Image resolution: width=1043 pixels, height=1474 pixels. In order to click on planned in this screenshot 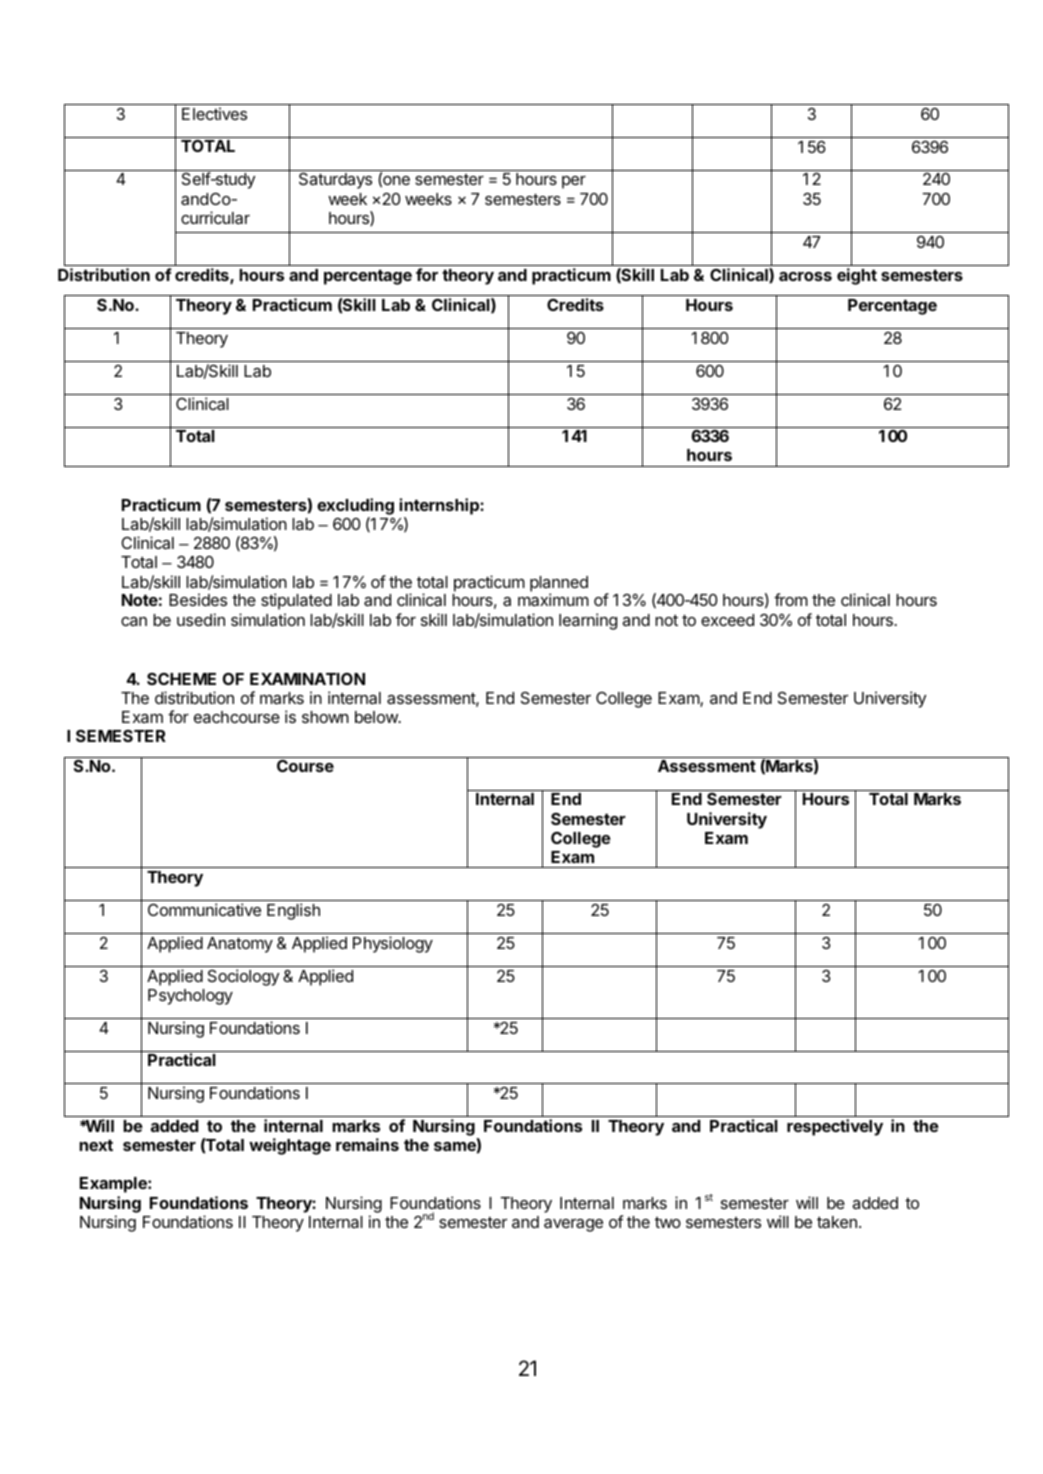, I will do `click(559, 585)`.
